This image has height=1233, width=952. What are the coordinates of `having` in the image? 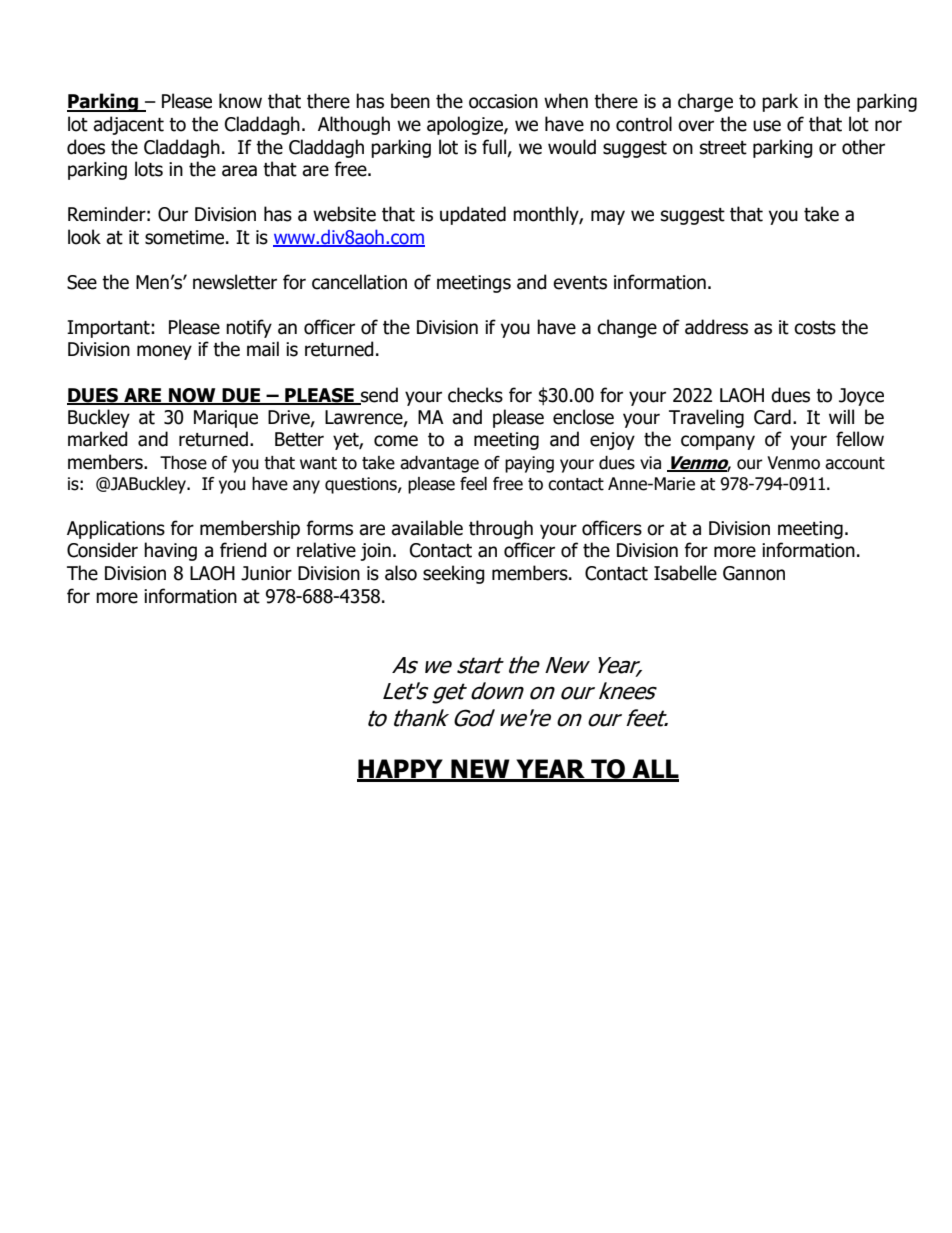 It's located at (170, 551).
